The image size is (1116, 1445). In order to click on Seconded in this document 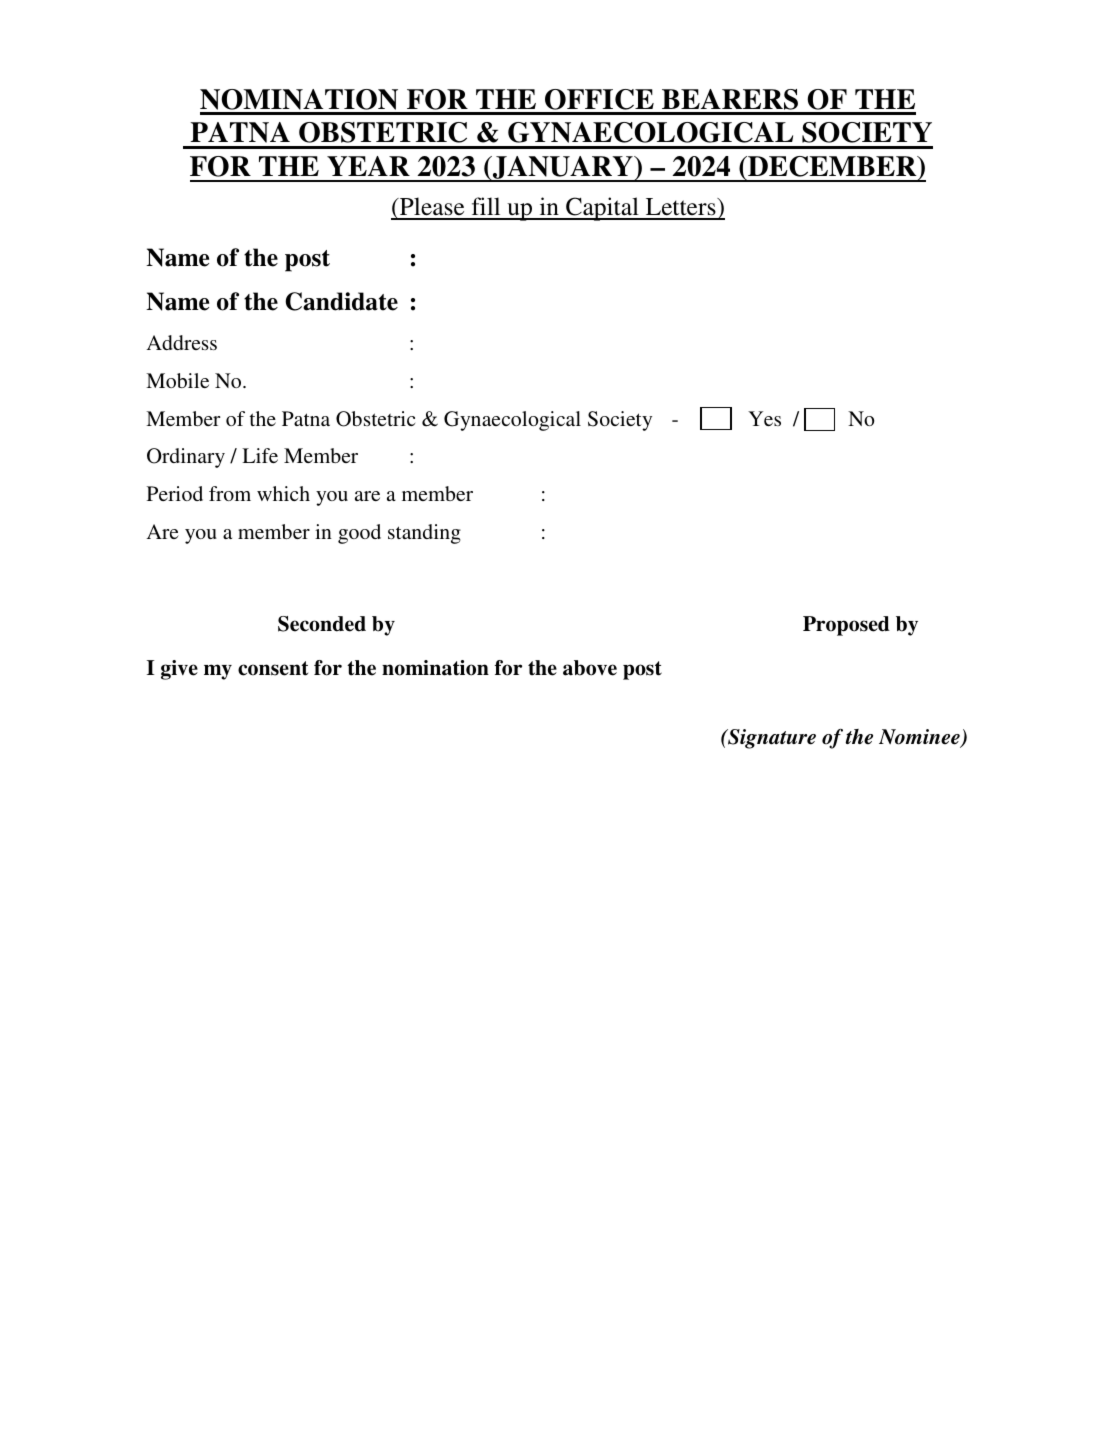, I will do `click(322, 624)`.
